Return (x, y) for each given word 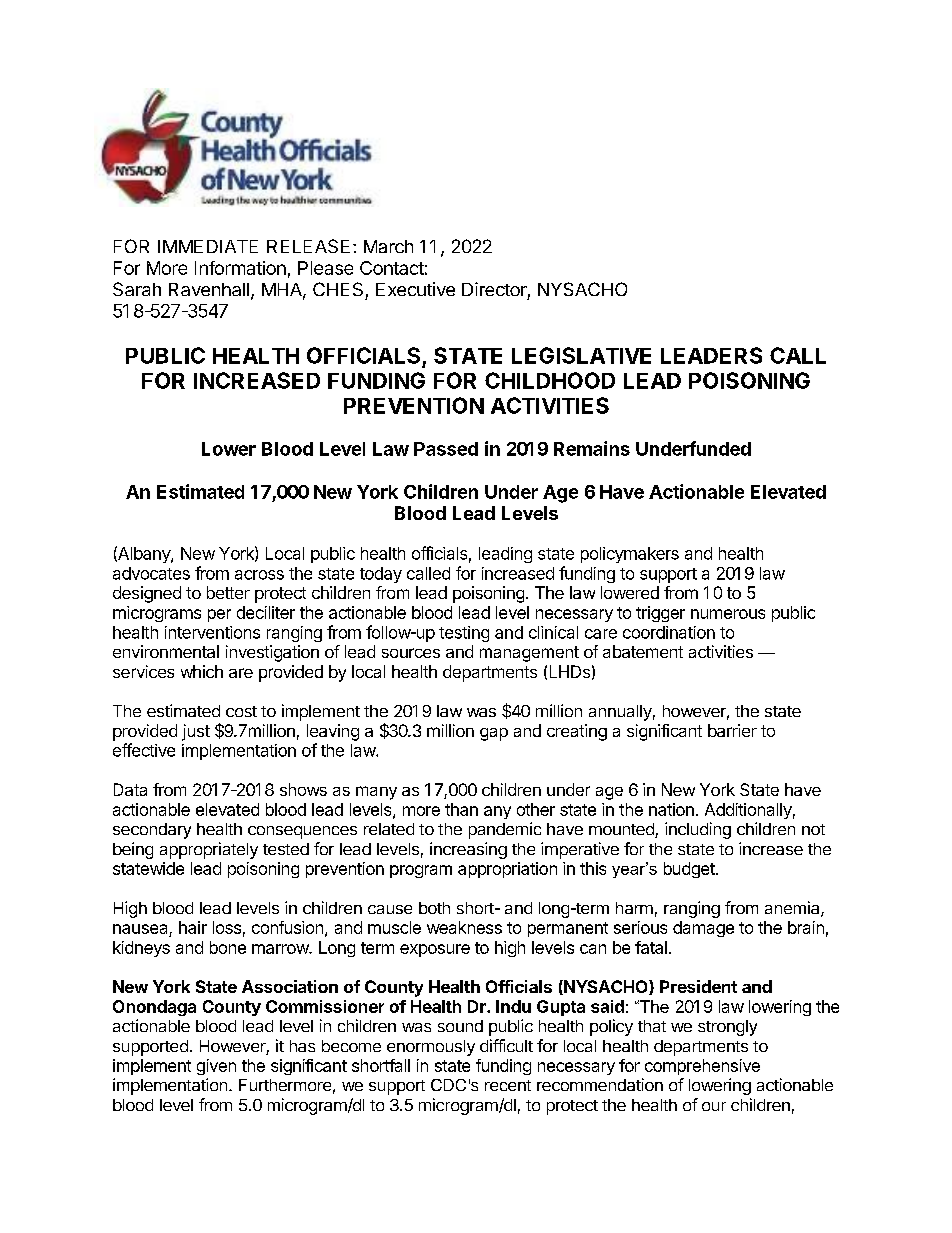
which (202, 671)
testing (464, 634)
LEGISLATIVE (581, 355)
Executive (415, 289)
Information (240, 268)
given (216, 1067)
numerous (728, 614)
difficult (506, 1045)
